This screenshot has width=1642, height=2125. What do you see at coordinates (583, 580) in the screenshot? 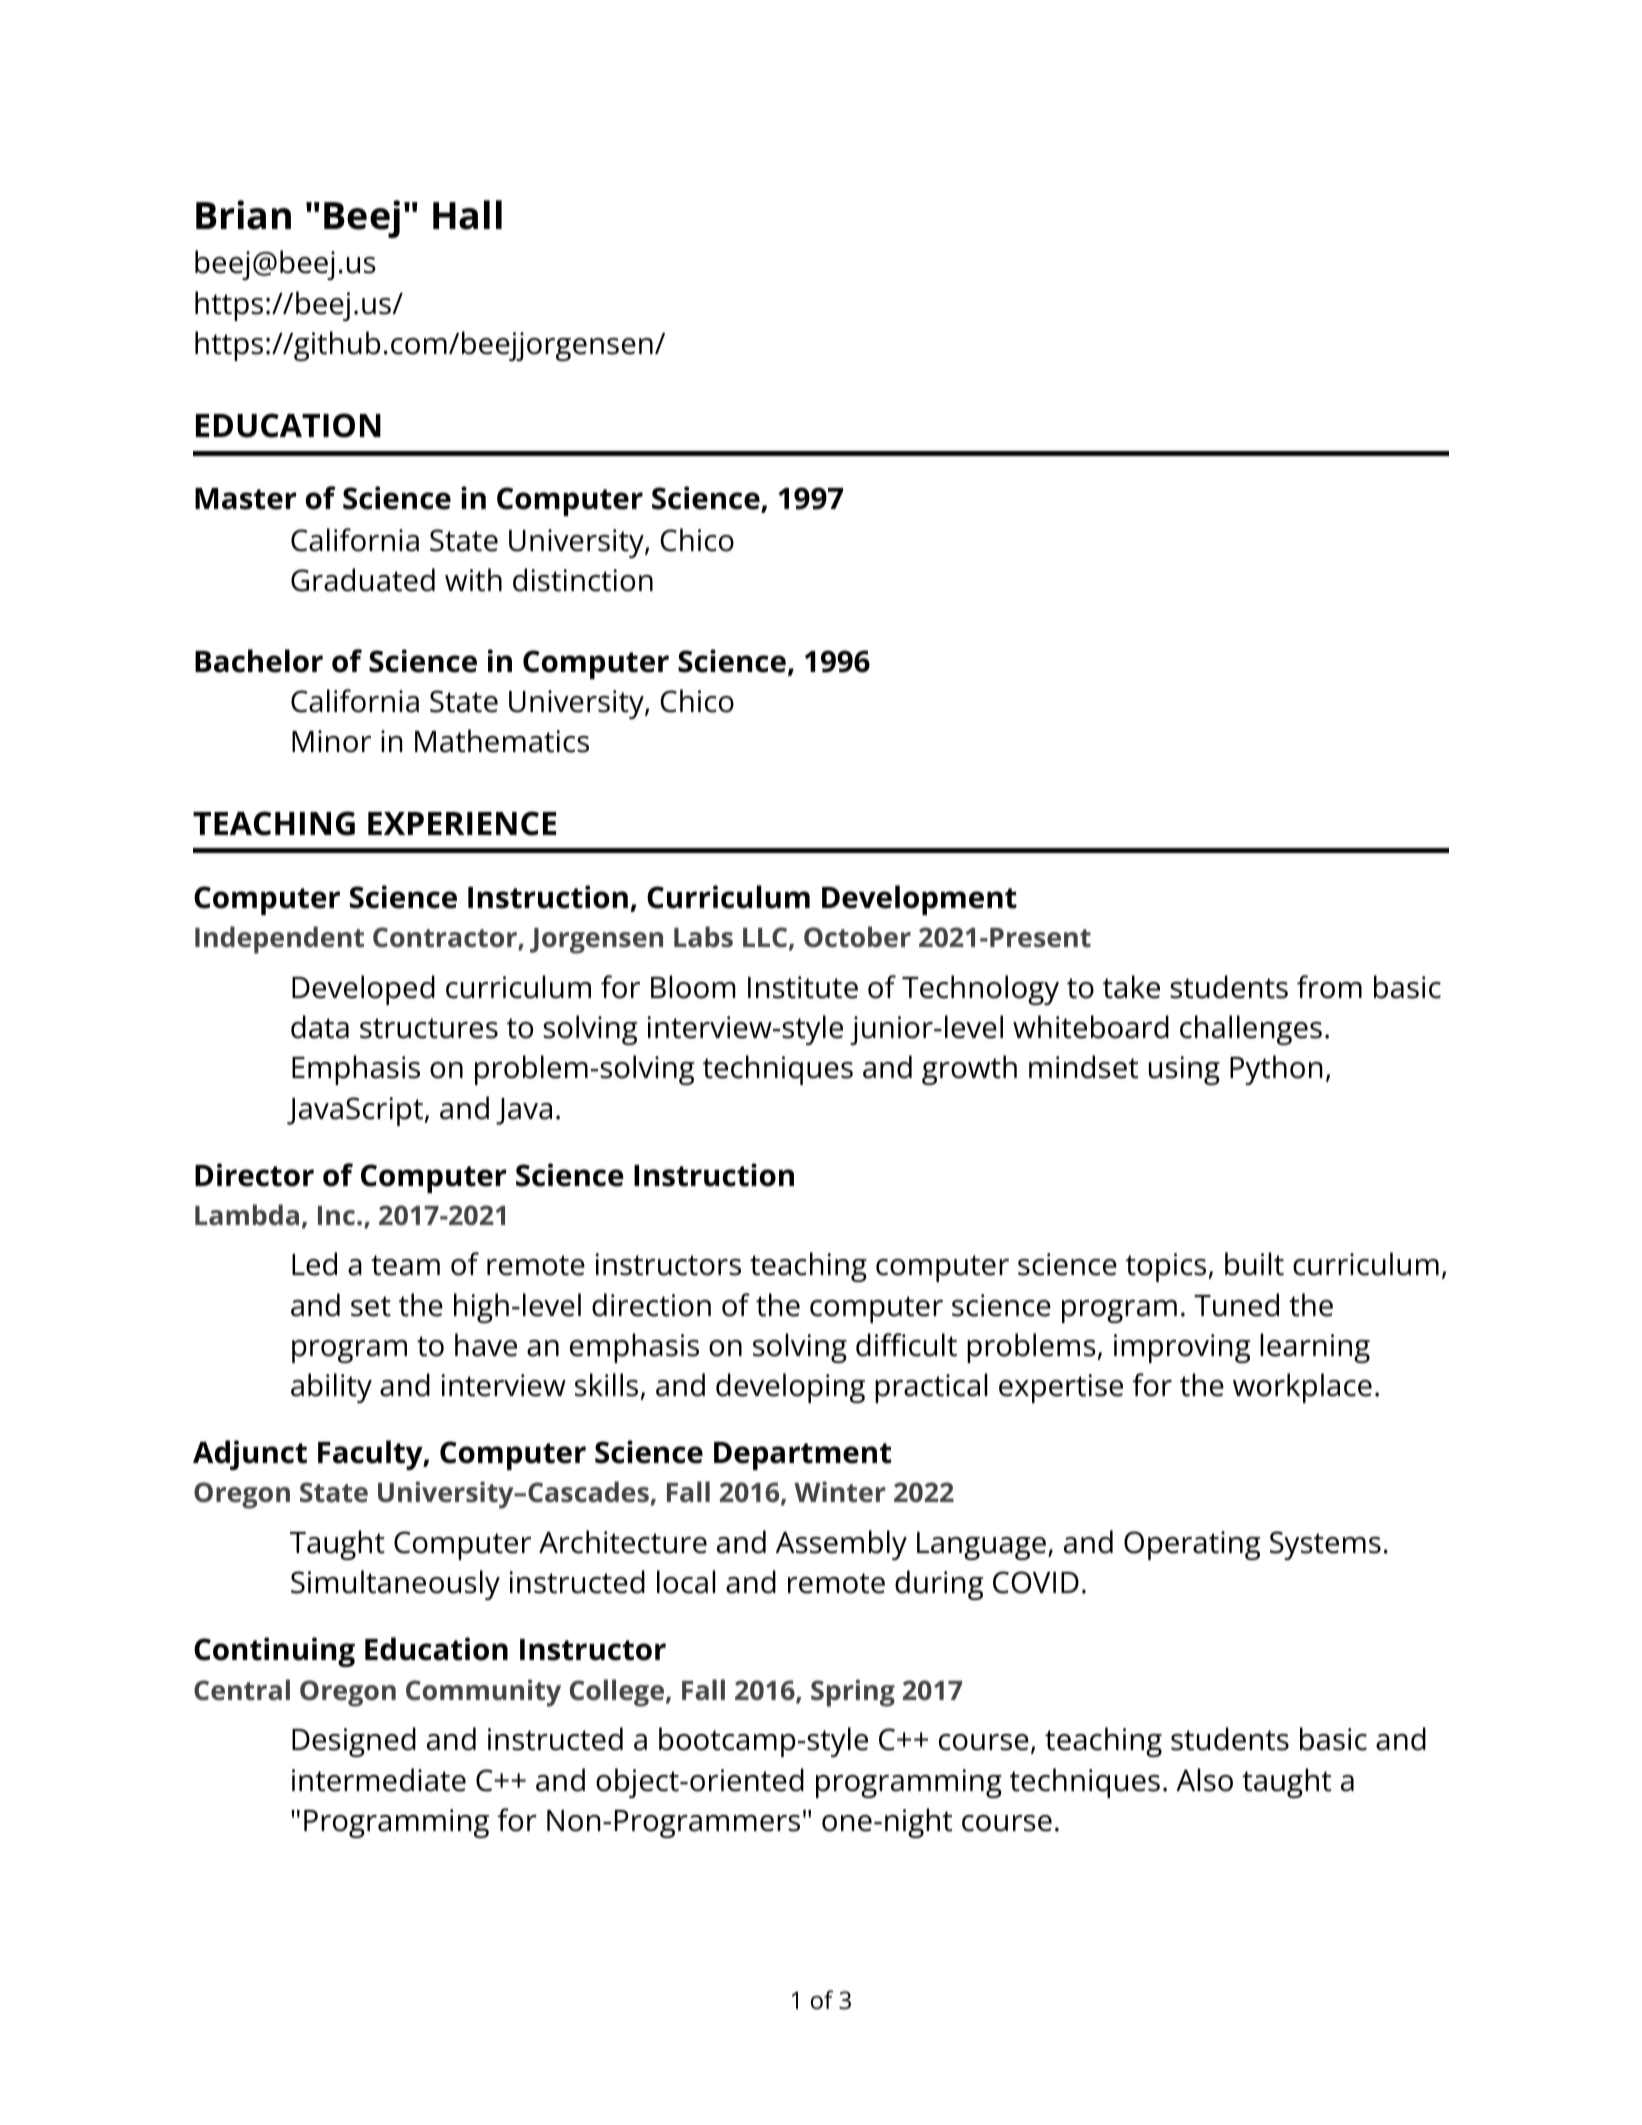
I see `distinction` at bounding box center [583, 580].
